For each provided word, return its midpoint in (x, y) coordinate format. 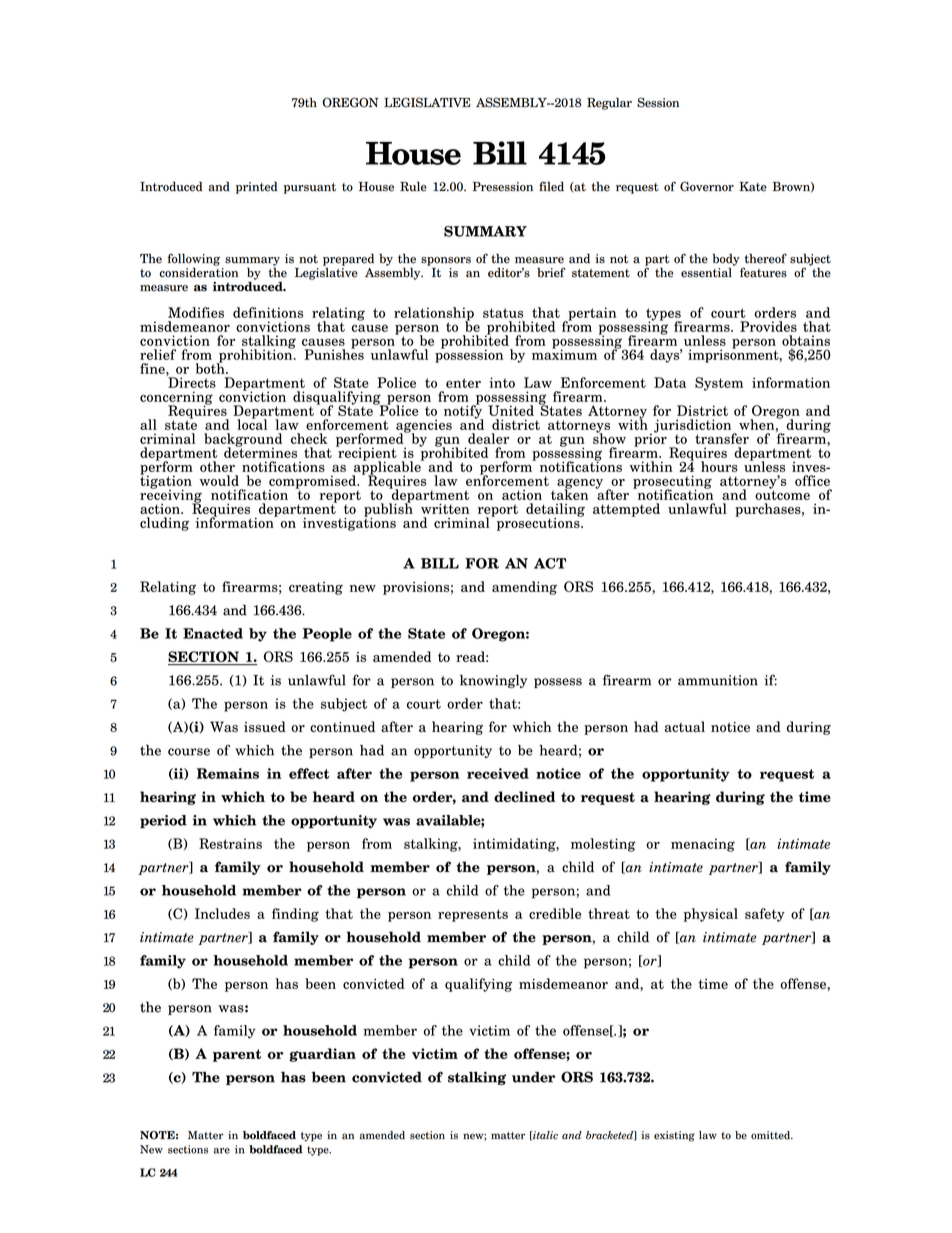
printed (257, 187)
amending (524, 588)
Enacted (213, 633)
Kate (753, 187)
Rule (413, 186)
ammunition (718, 680)
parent (237, 1055)
